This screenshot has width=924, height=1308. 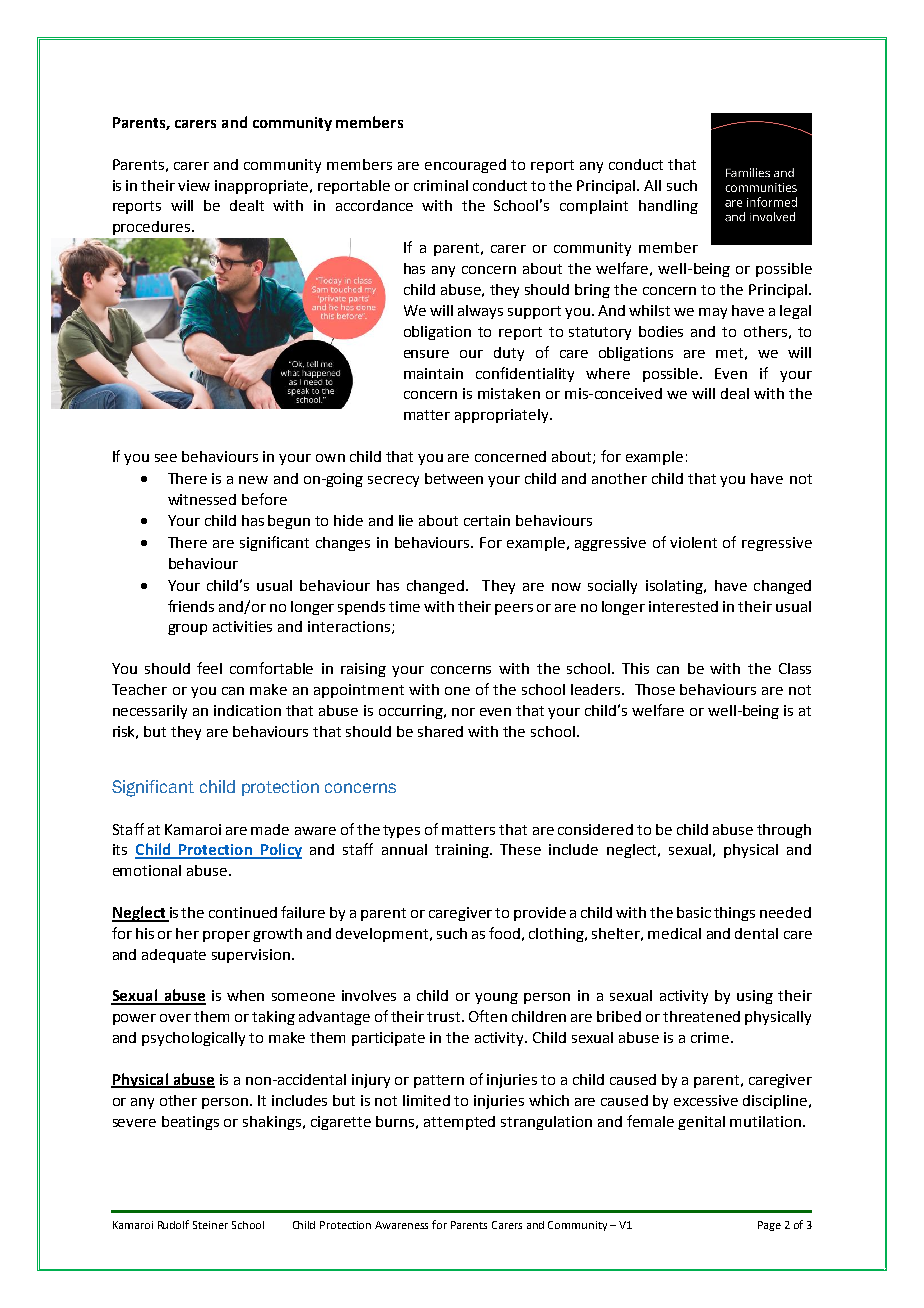 What do you see at coordinates (210, 1225) in the screenshot?
I see `Steiner` at bounding box center [210, 1225].
